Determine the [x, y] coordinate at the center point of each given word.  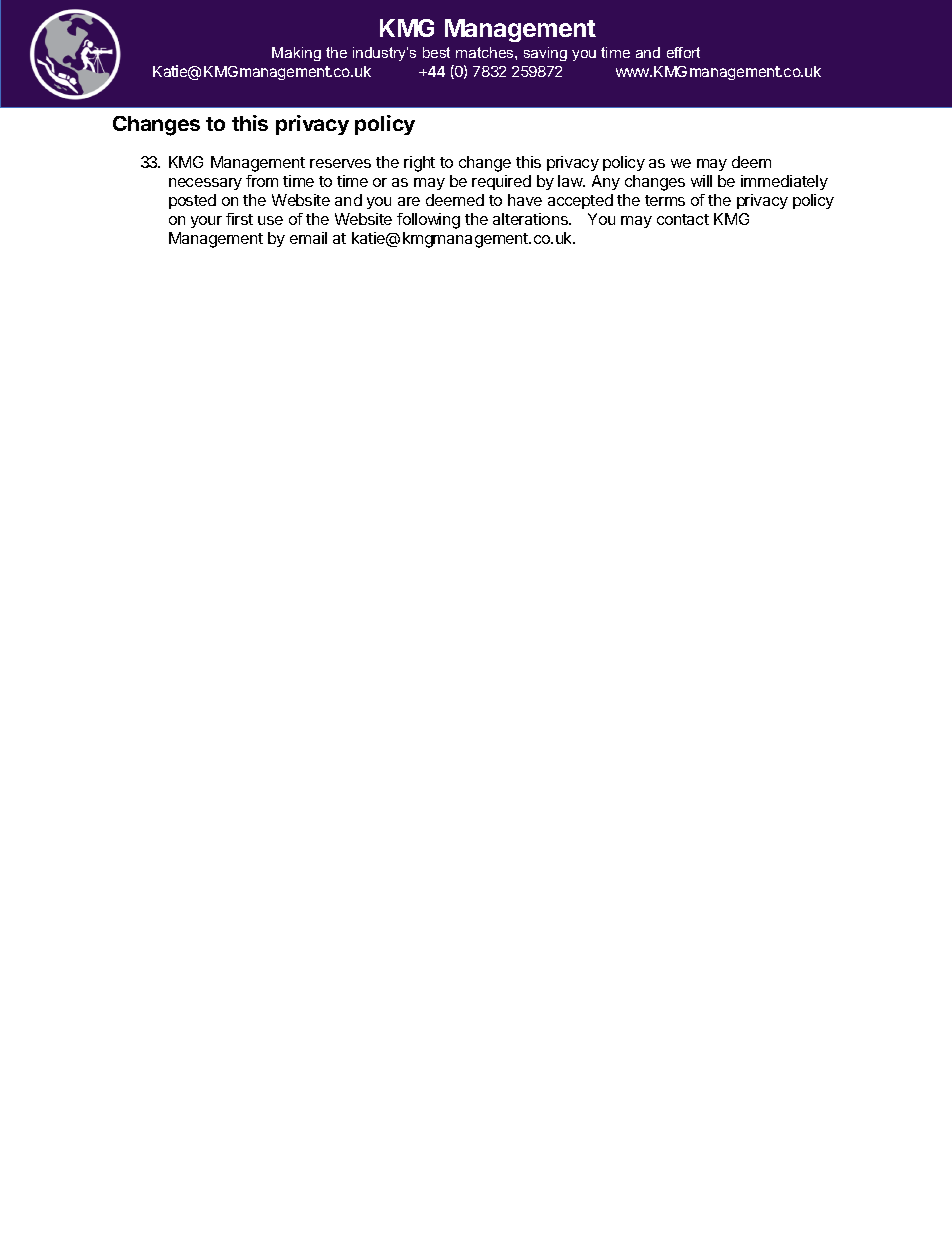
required [501, 182]
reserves [340, 163]
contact [683, 219]
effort [683, 52]
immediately [784, 182]
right [419, 164]
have [525, 200]
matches [486, 52]
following [428, 221]
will [701, 181]
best [436, 52]
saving [545, 54]
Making [296, 54]
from [262, 181]
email [308, 238]
